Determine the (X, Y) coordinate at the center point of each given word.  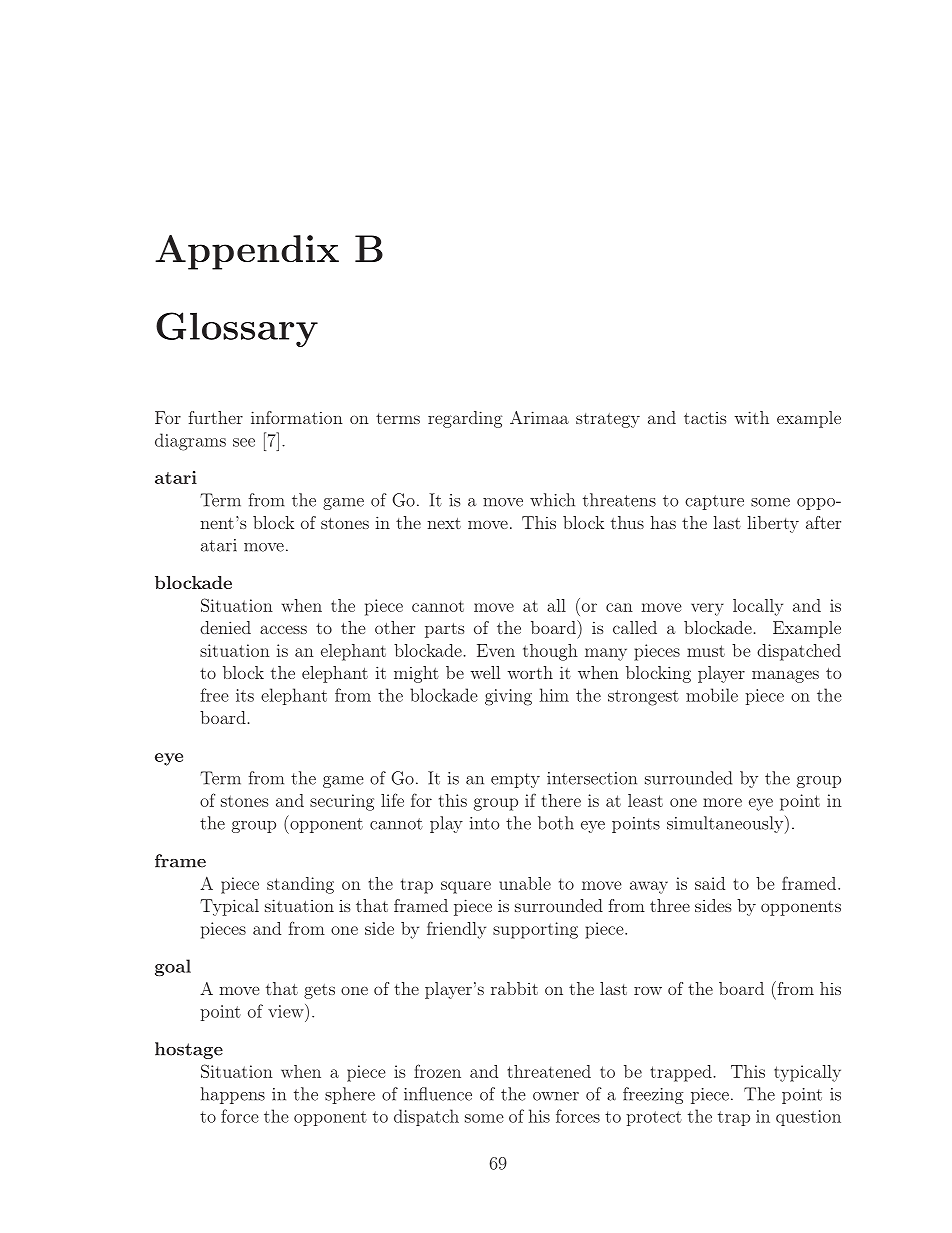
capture (714, 502)
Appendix (247, 252)
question (808, 1118)
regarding (465, 419)
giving (508, 697)
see (244, 442)
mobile (712, 695)
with (751, 417)
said (710, 883)
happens (233, 1095)
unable (525, 883)
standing (300, 885)
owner (556, 1096)
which (552, 500)
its (245, 695)
